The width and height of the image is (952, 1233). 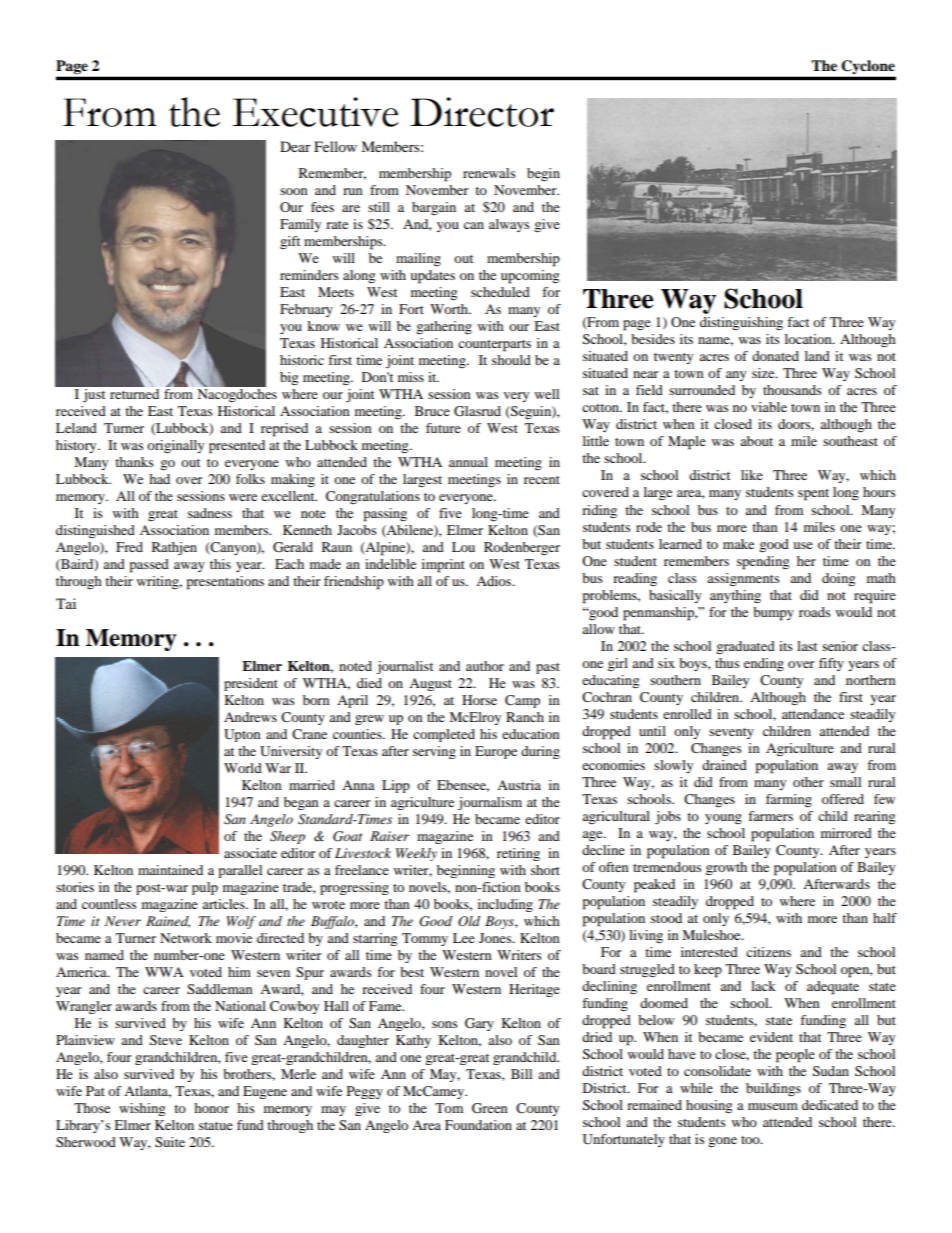 What do you see at coordinates (142, 1109) in the image?
I see `wishing` at bounding box center [142, 1109].
